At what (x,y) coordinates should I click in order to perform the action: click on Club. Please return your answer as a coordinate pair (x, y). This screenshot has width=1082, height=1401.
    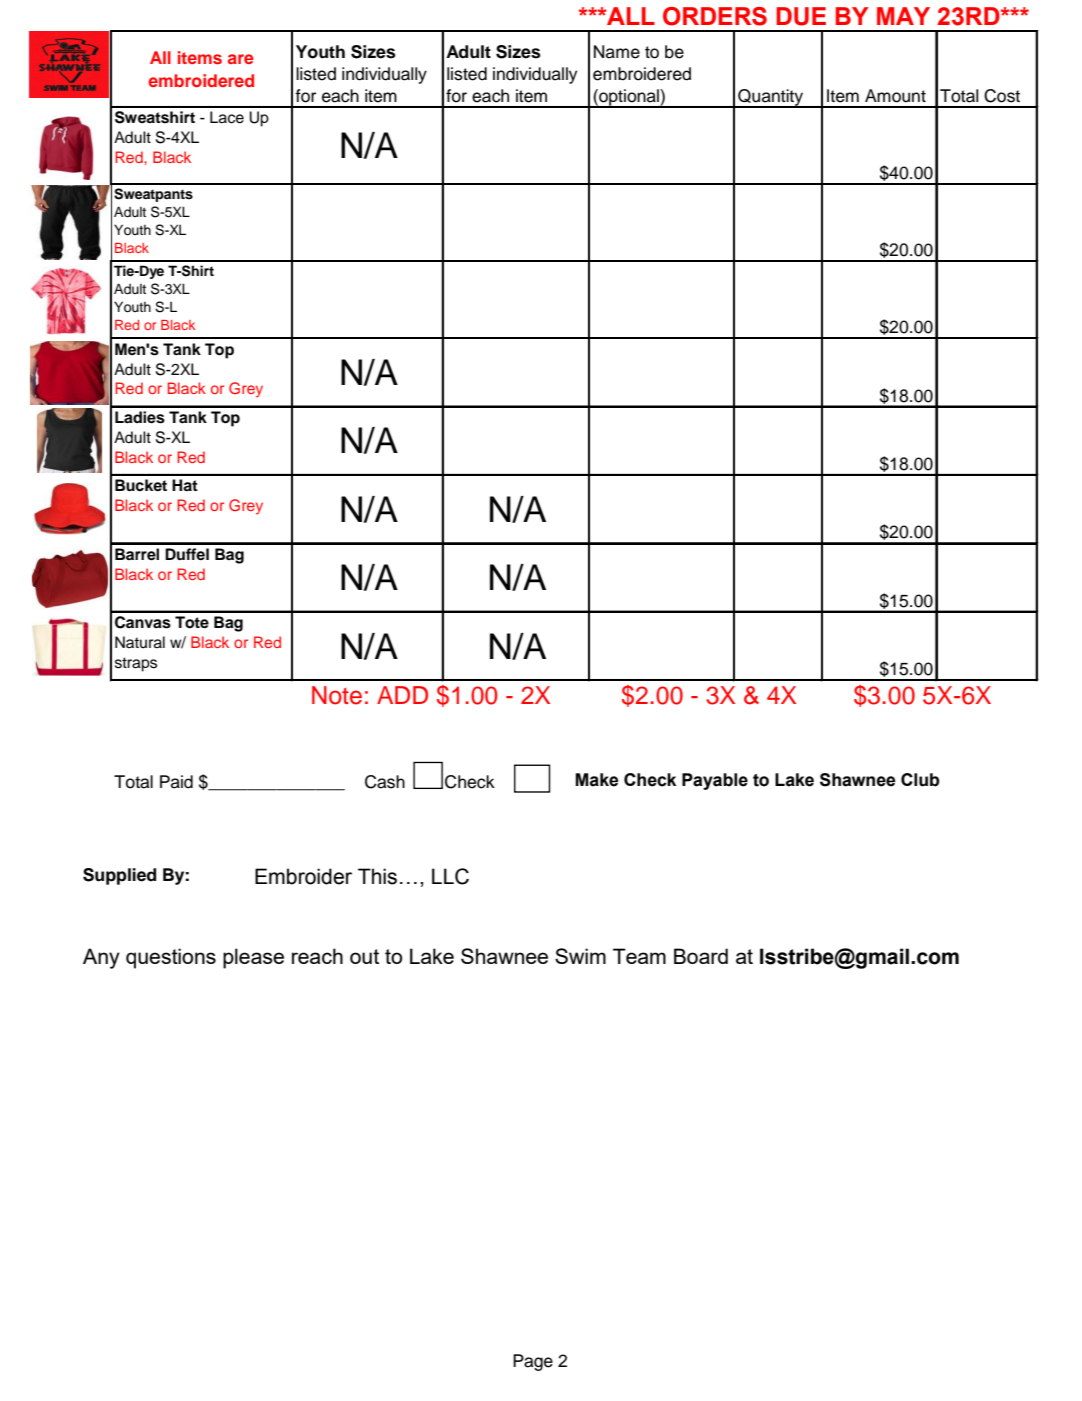
    Looking at the image, I should click on (920, 780).
